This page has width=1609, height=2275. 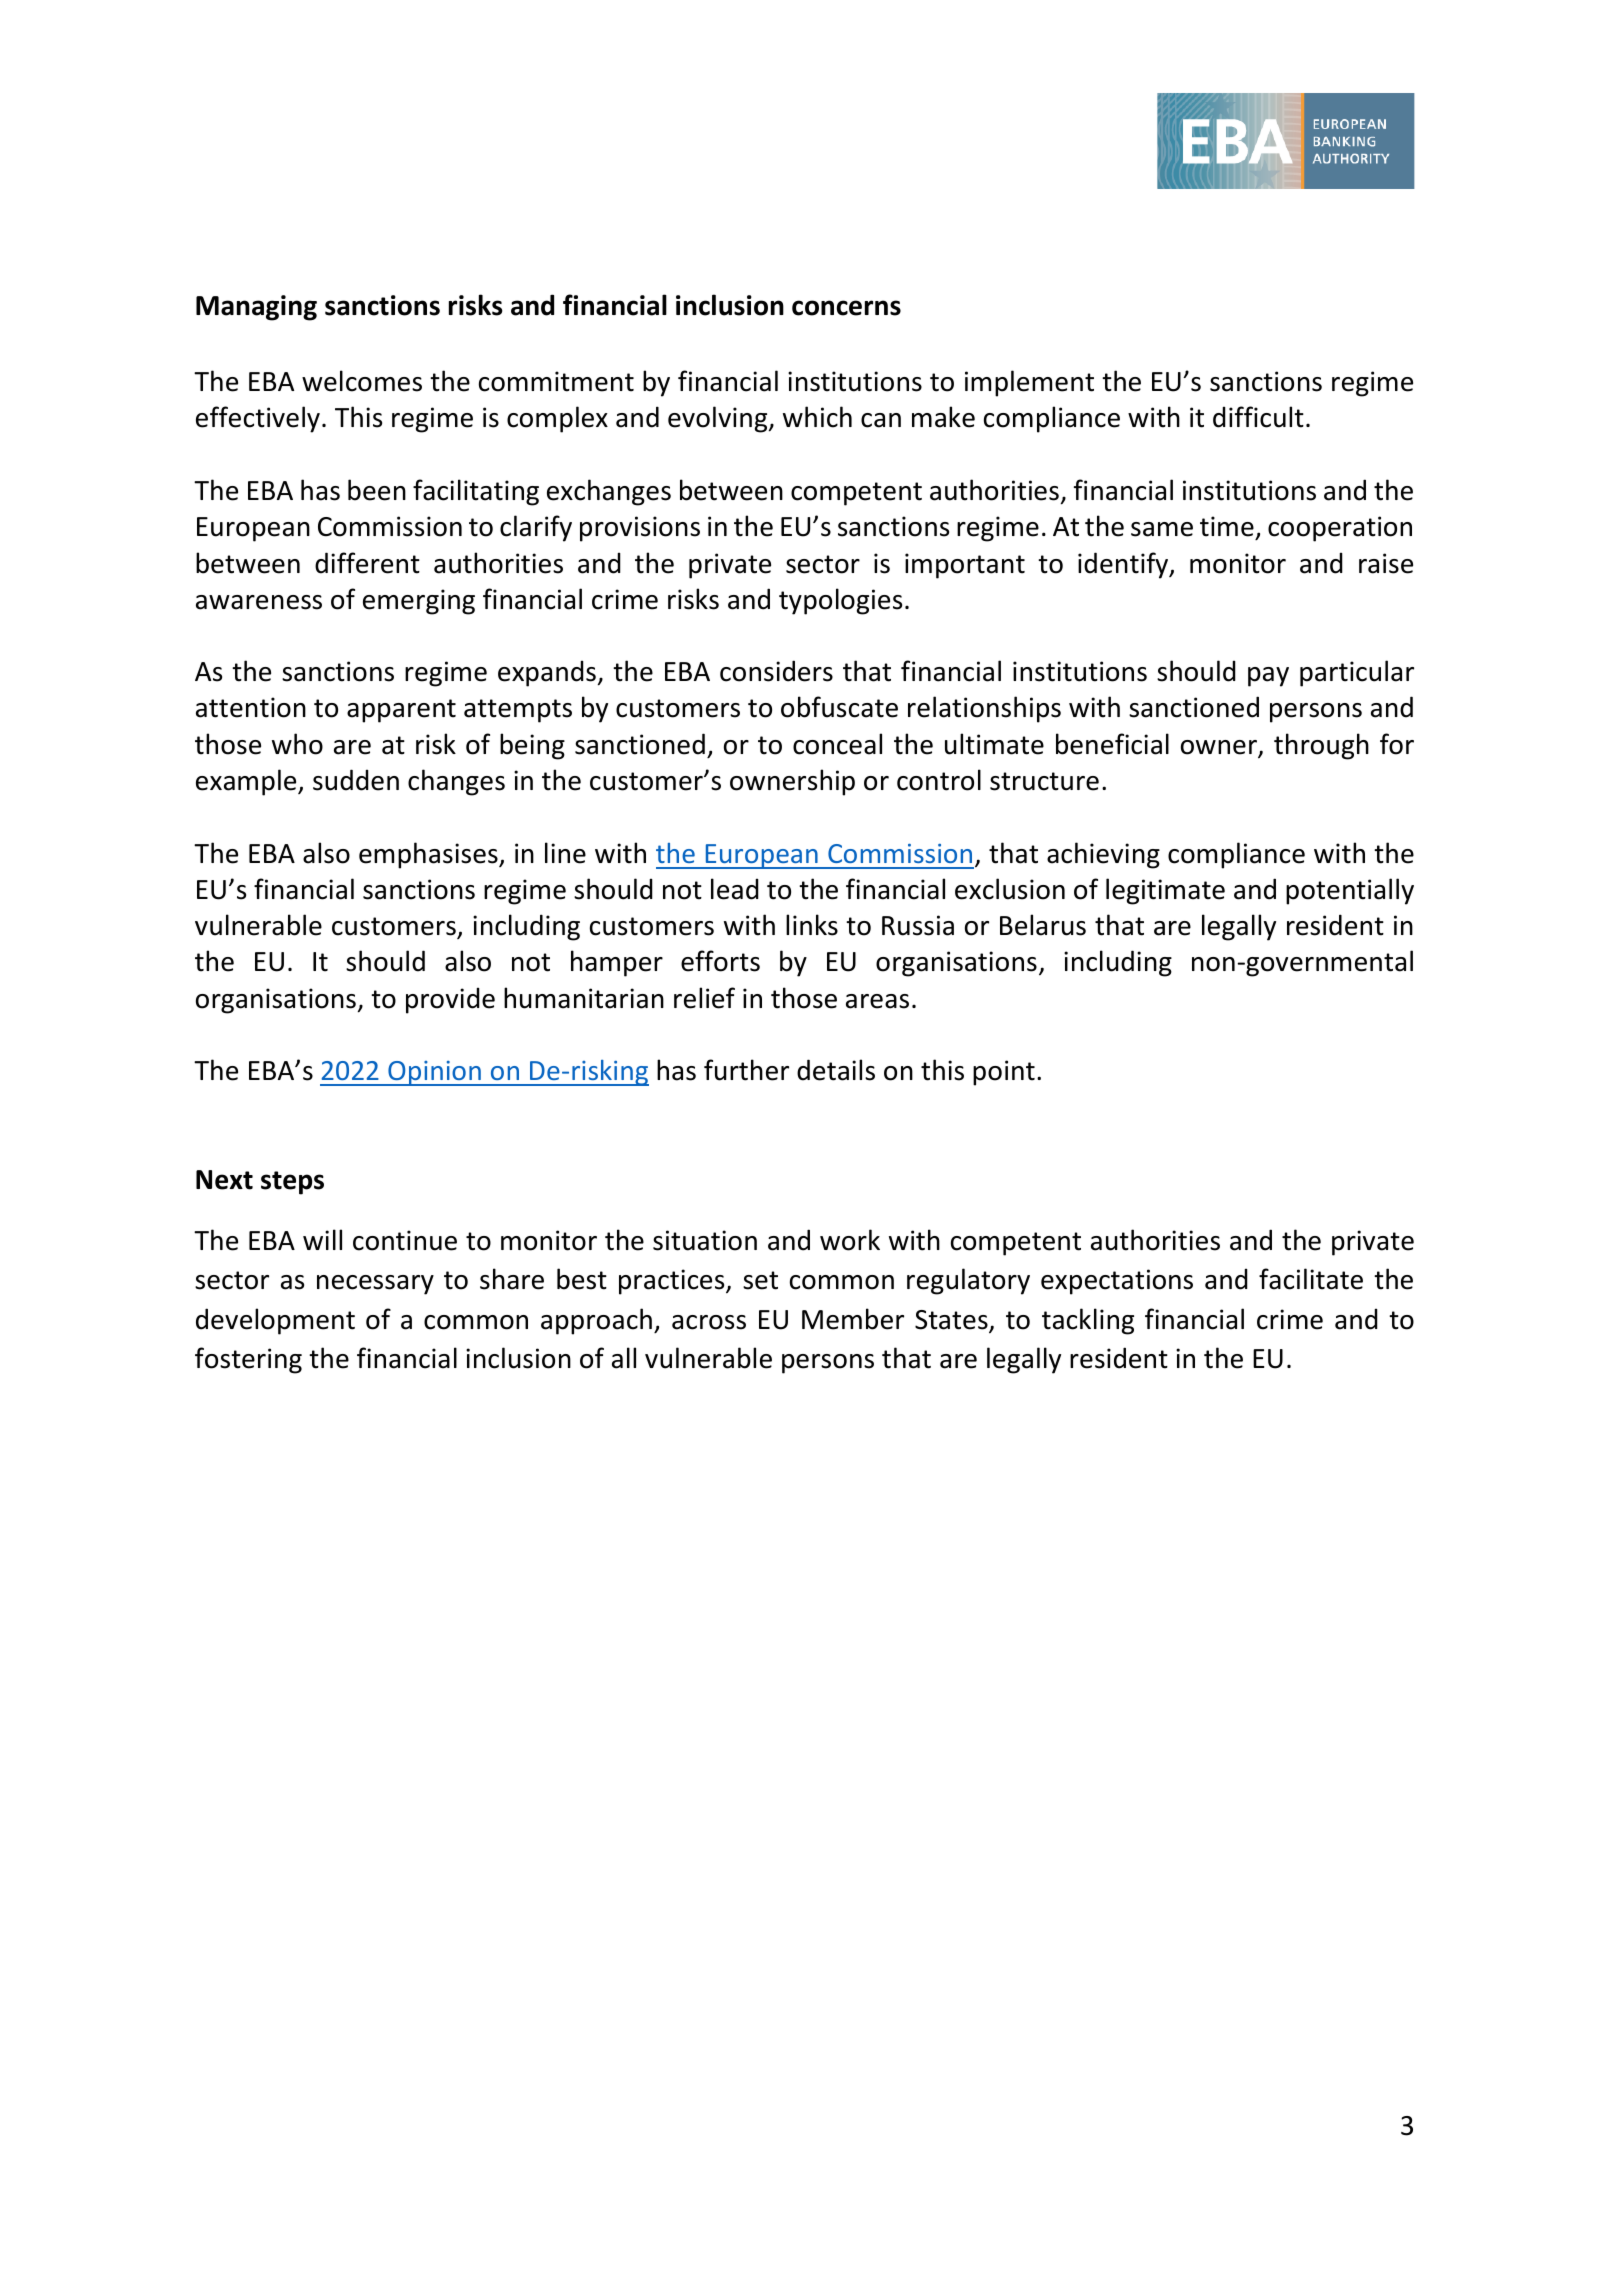 I want to click on details, so click(x=836, y=1070).
